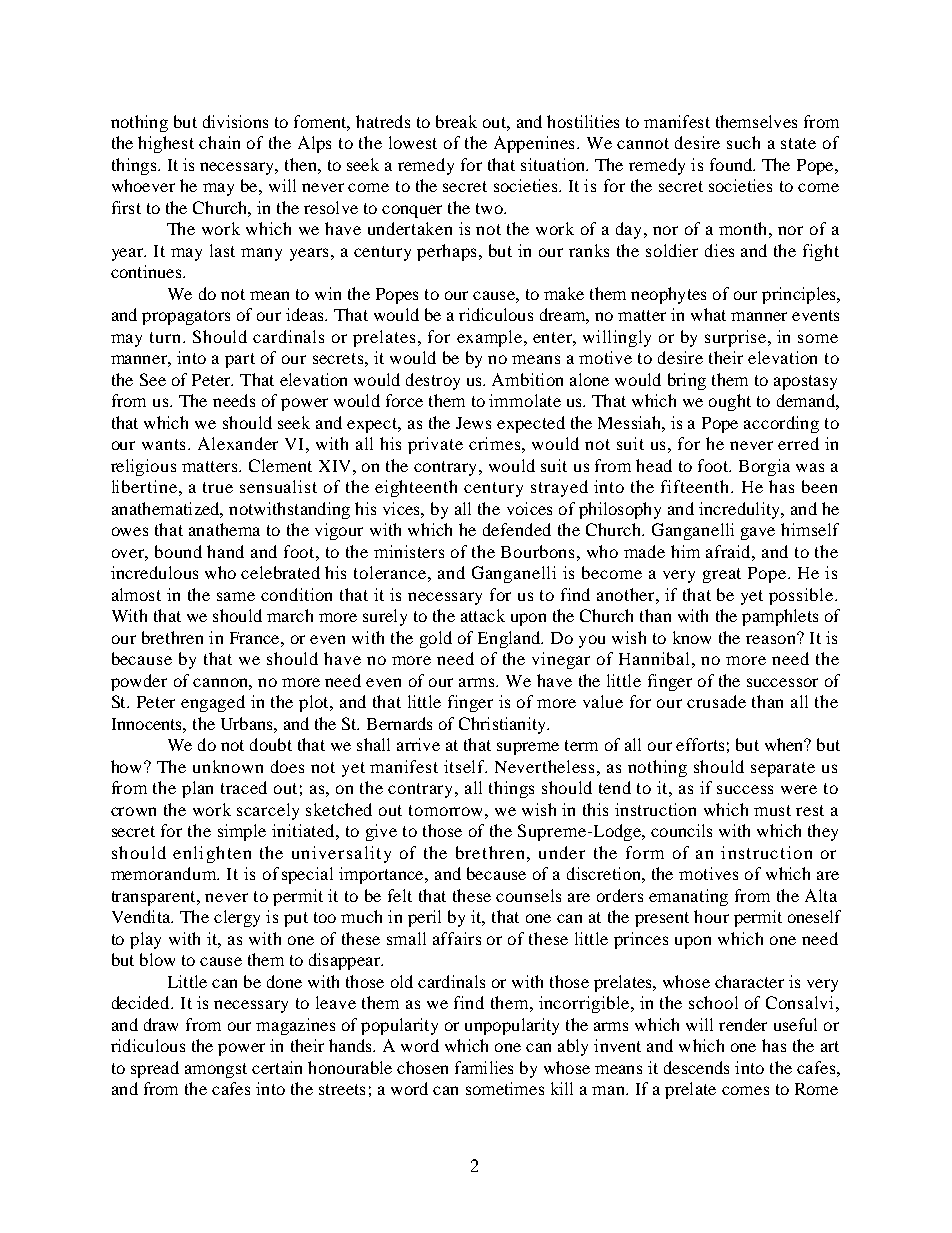 The height and width of the screenshot is (1233, 952). What do you see at coordinates (236, 596) in the screenshot?
I see `same` at bounding box center [236, 596].
